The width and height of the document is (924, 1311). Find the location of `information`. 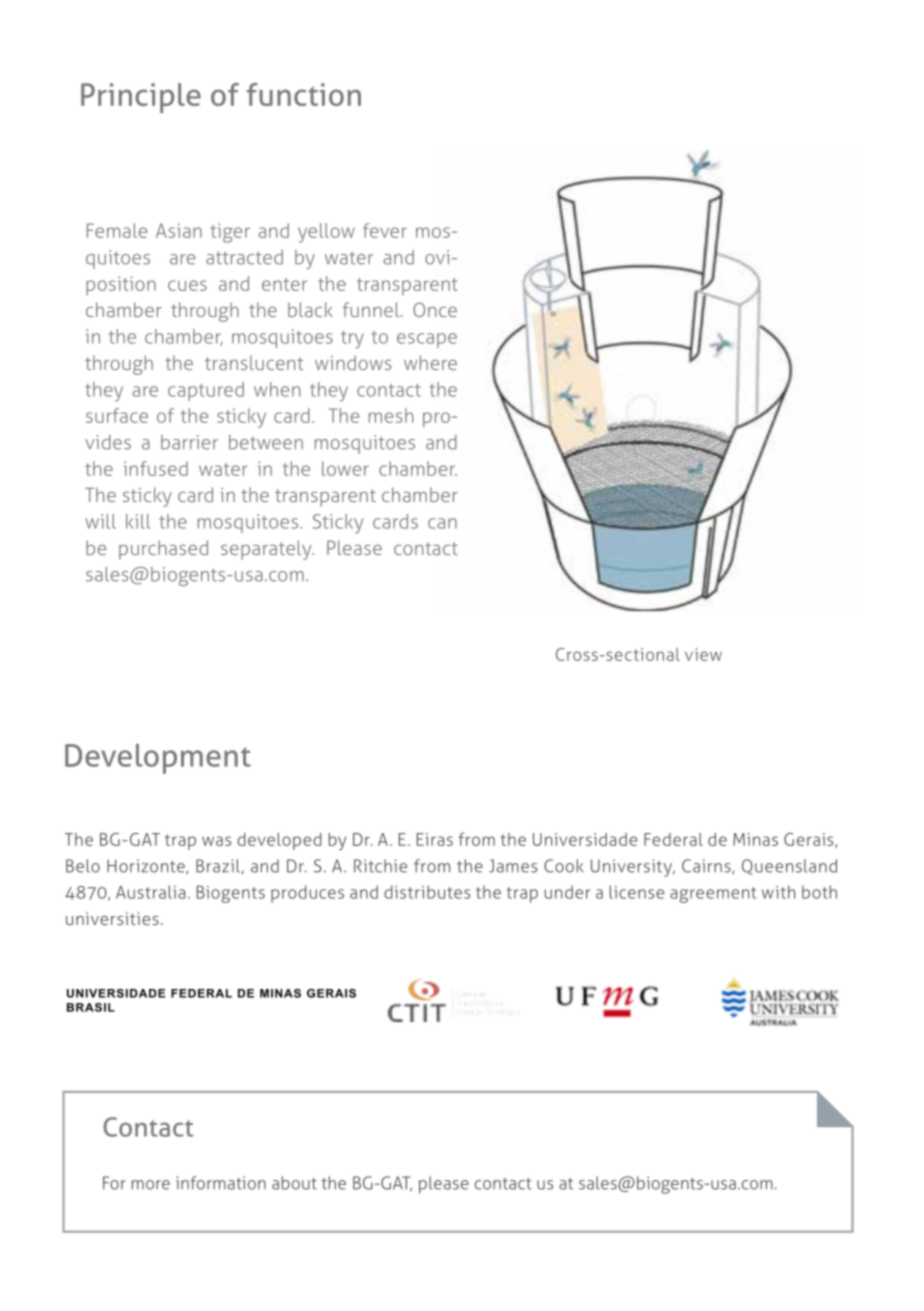

information is located at coordinates (221, 1183).
